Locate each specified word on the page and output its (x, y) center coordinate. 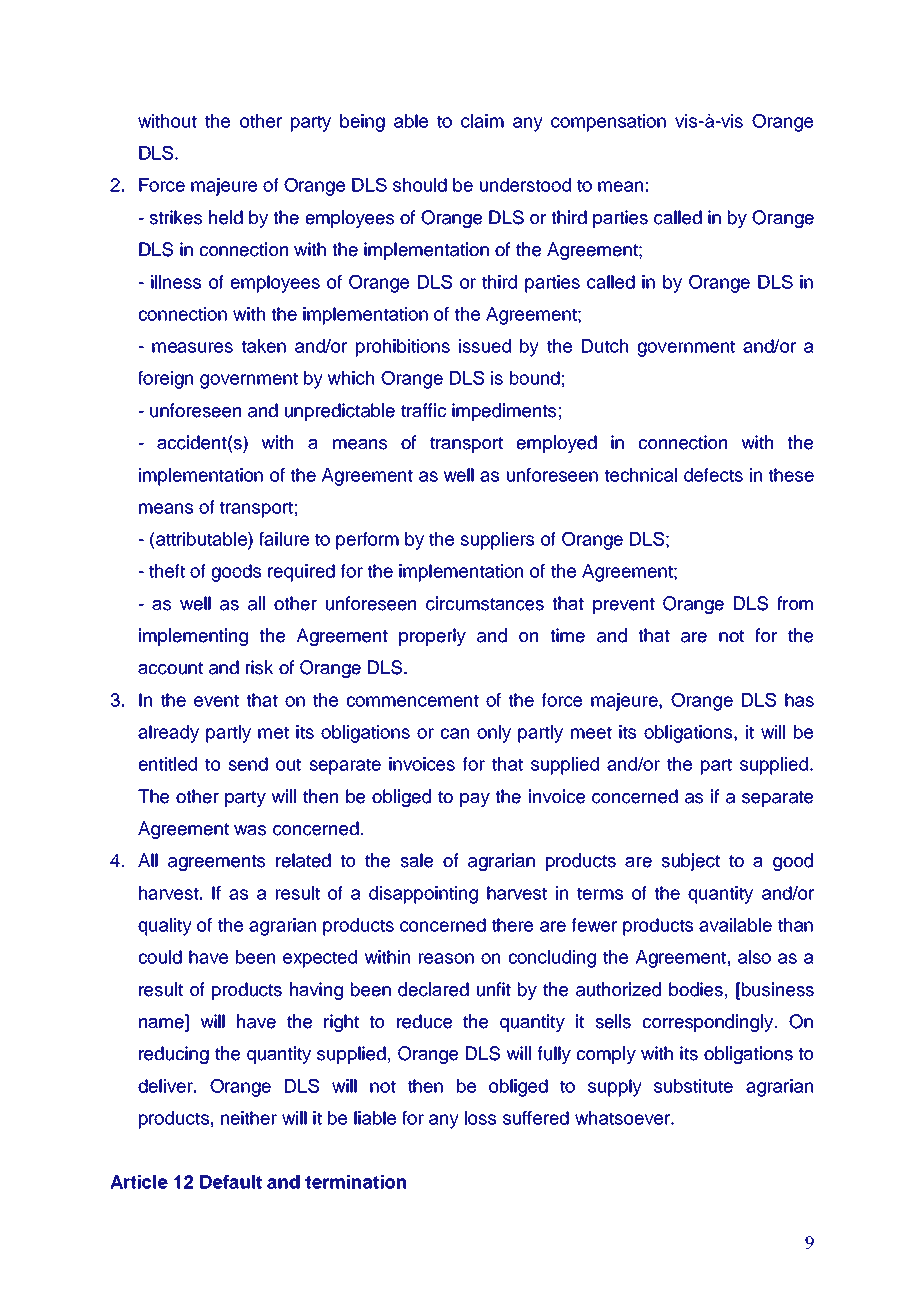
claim (482, 121)
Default (231, 1182)
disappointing (423, 895)
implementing (193, 637)
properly (432, 637)
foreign (165, 380)
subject (690, 862)
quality (165, 927)
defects (713, 475)
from (795, 603)
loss (480, 1118)
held (226, 217)
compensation (608, 123)
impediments (504, 412)
